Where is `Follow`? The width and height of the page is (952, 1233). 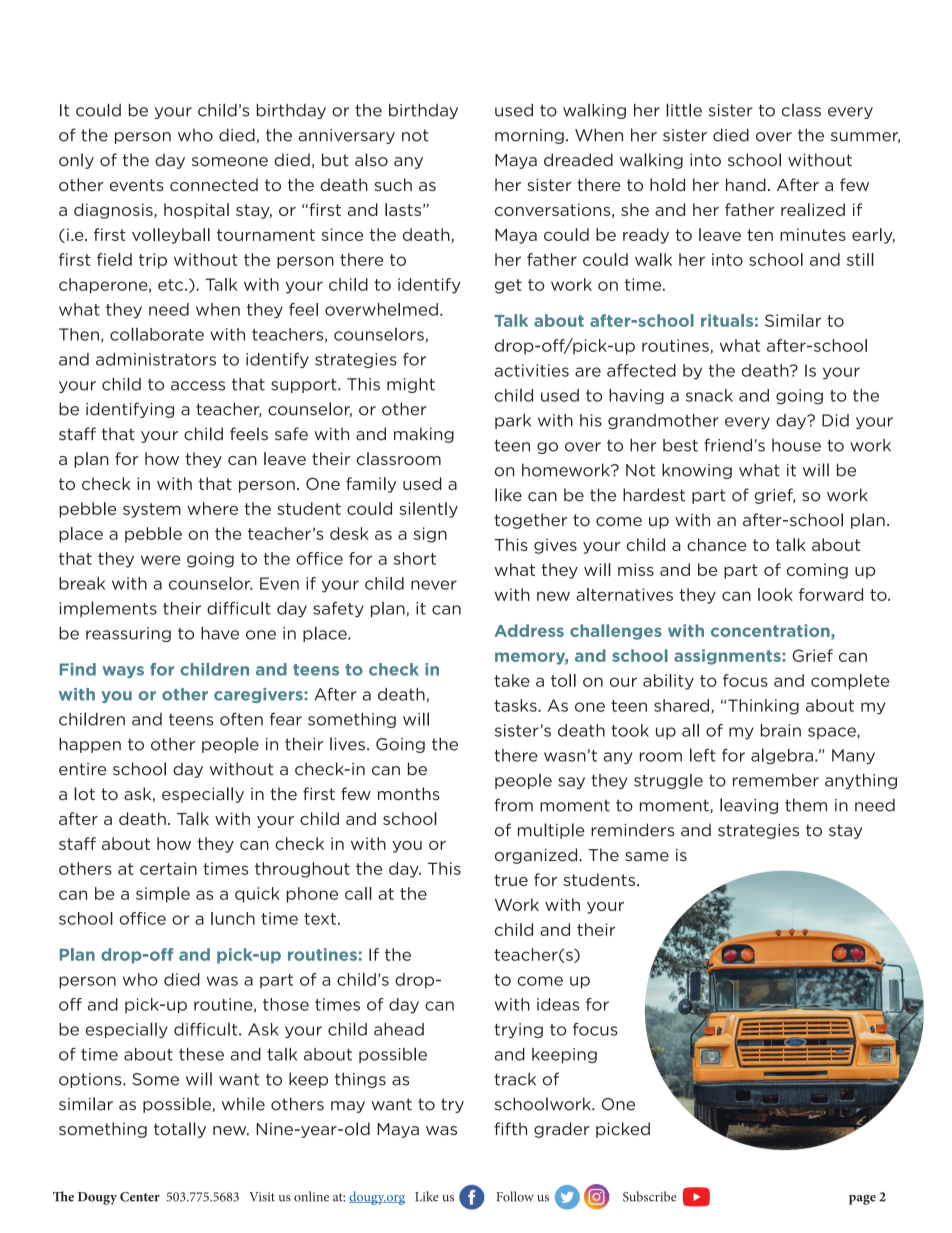 Follow is located at coordinates (515, 1196).
